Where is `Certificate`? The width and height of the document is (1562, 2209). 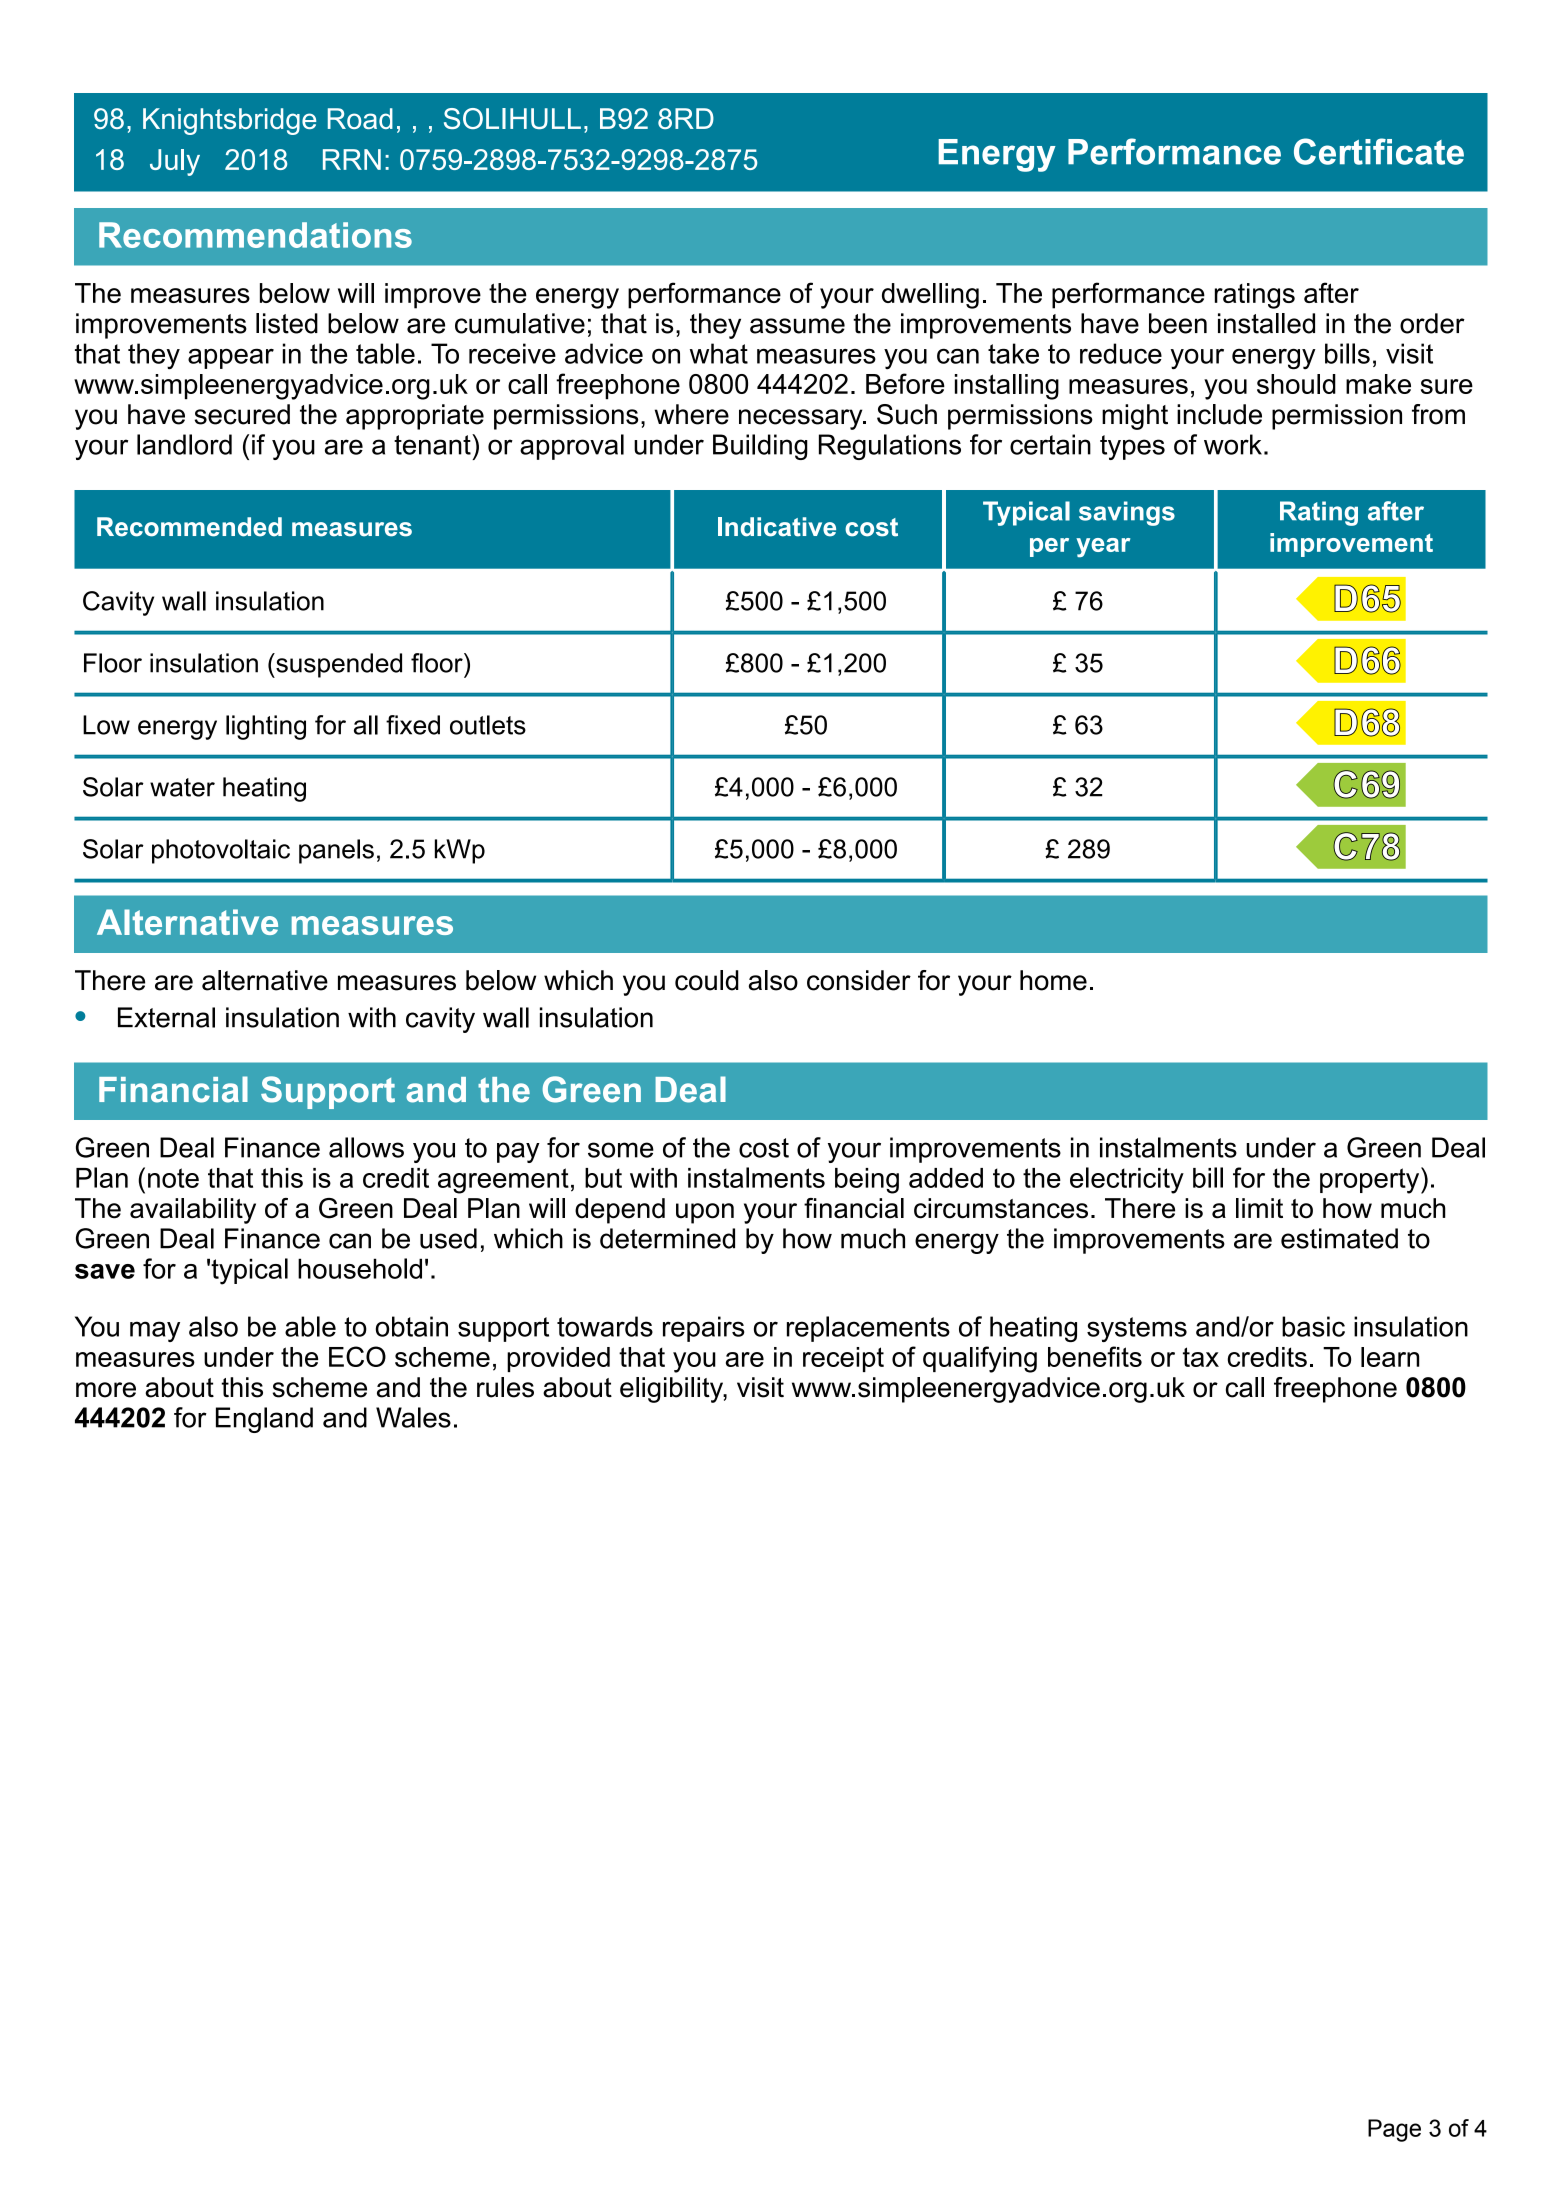
Certificate is located at coordinates (1379, 151).
